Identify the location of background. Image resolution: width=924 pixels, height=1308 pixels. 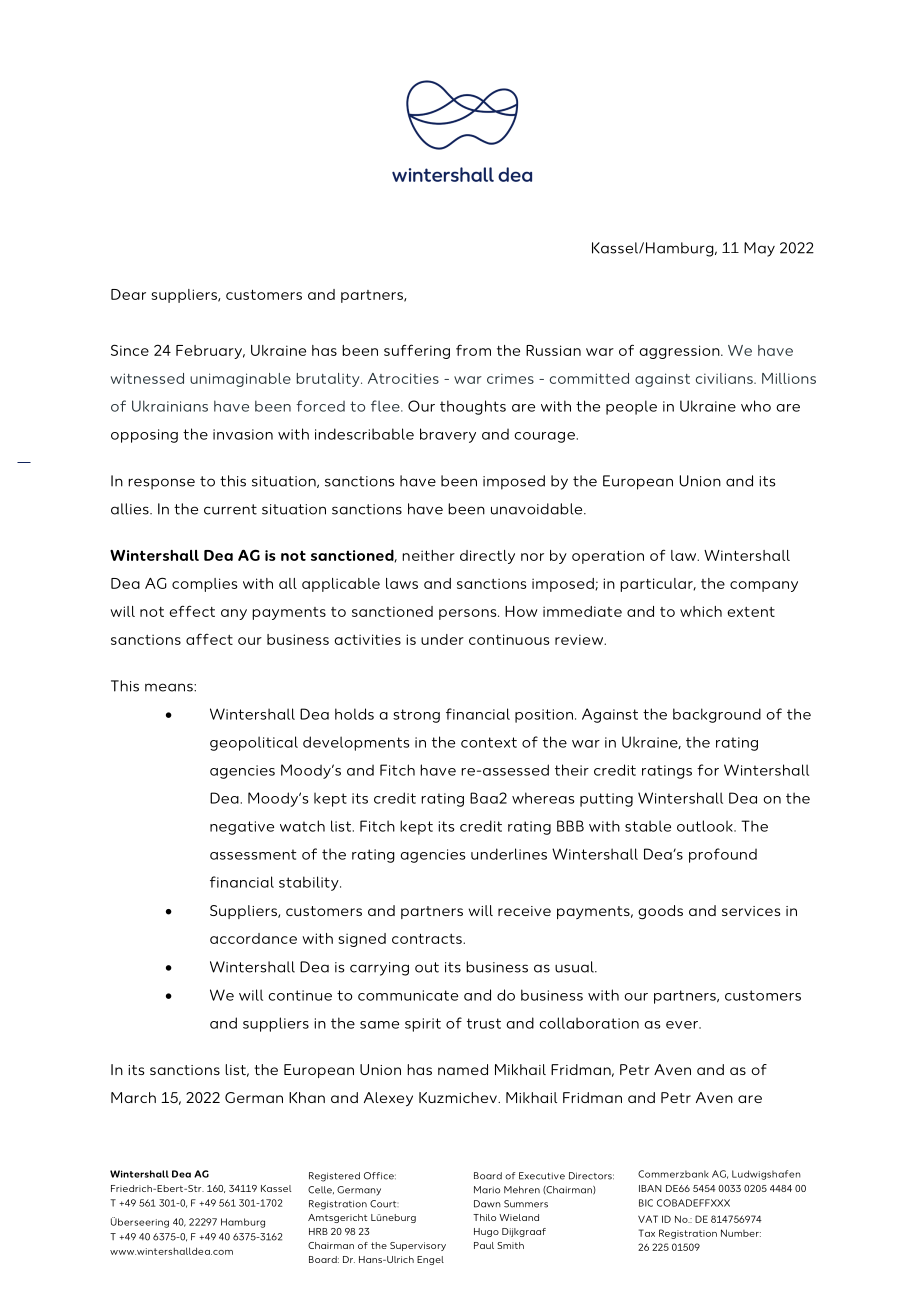
(717, 715).
